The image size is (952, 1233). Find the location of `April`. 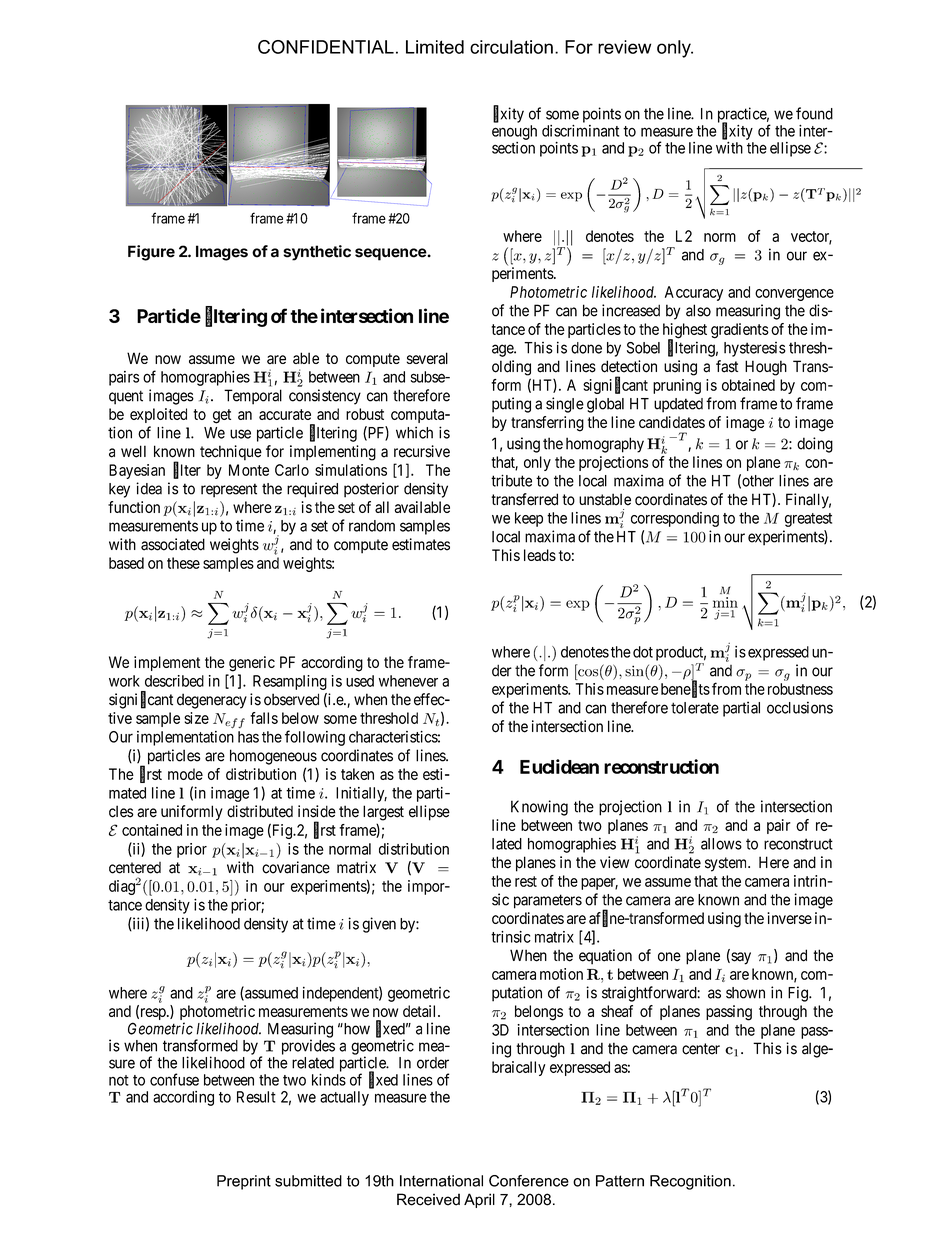

April is located at coordinates (479, 1200).
